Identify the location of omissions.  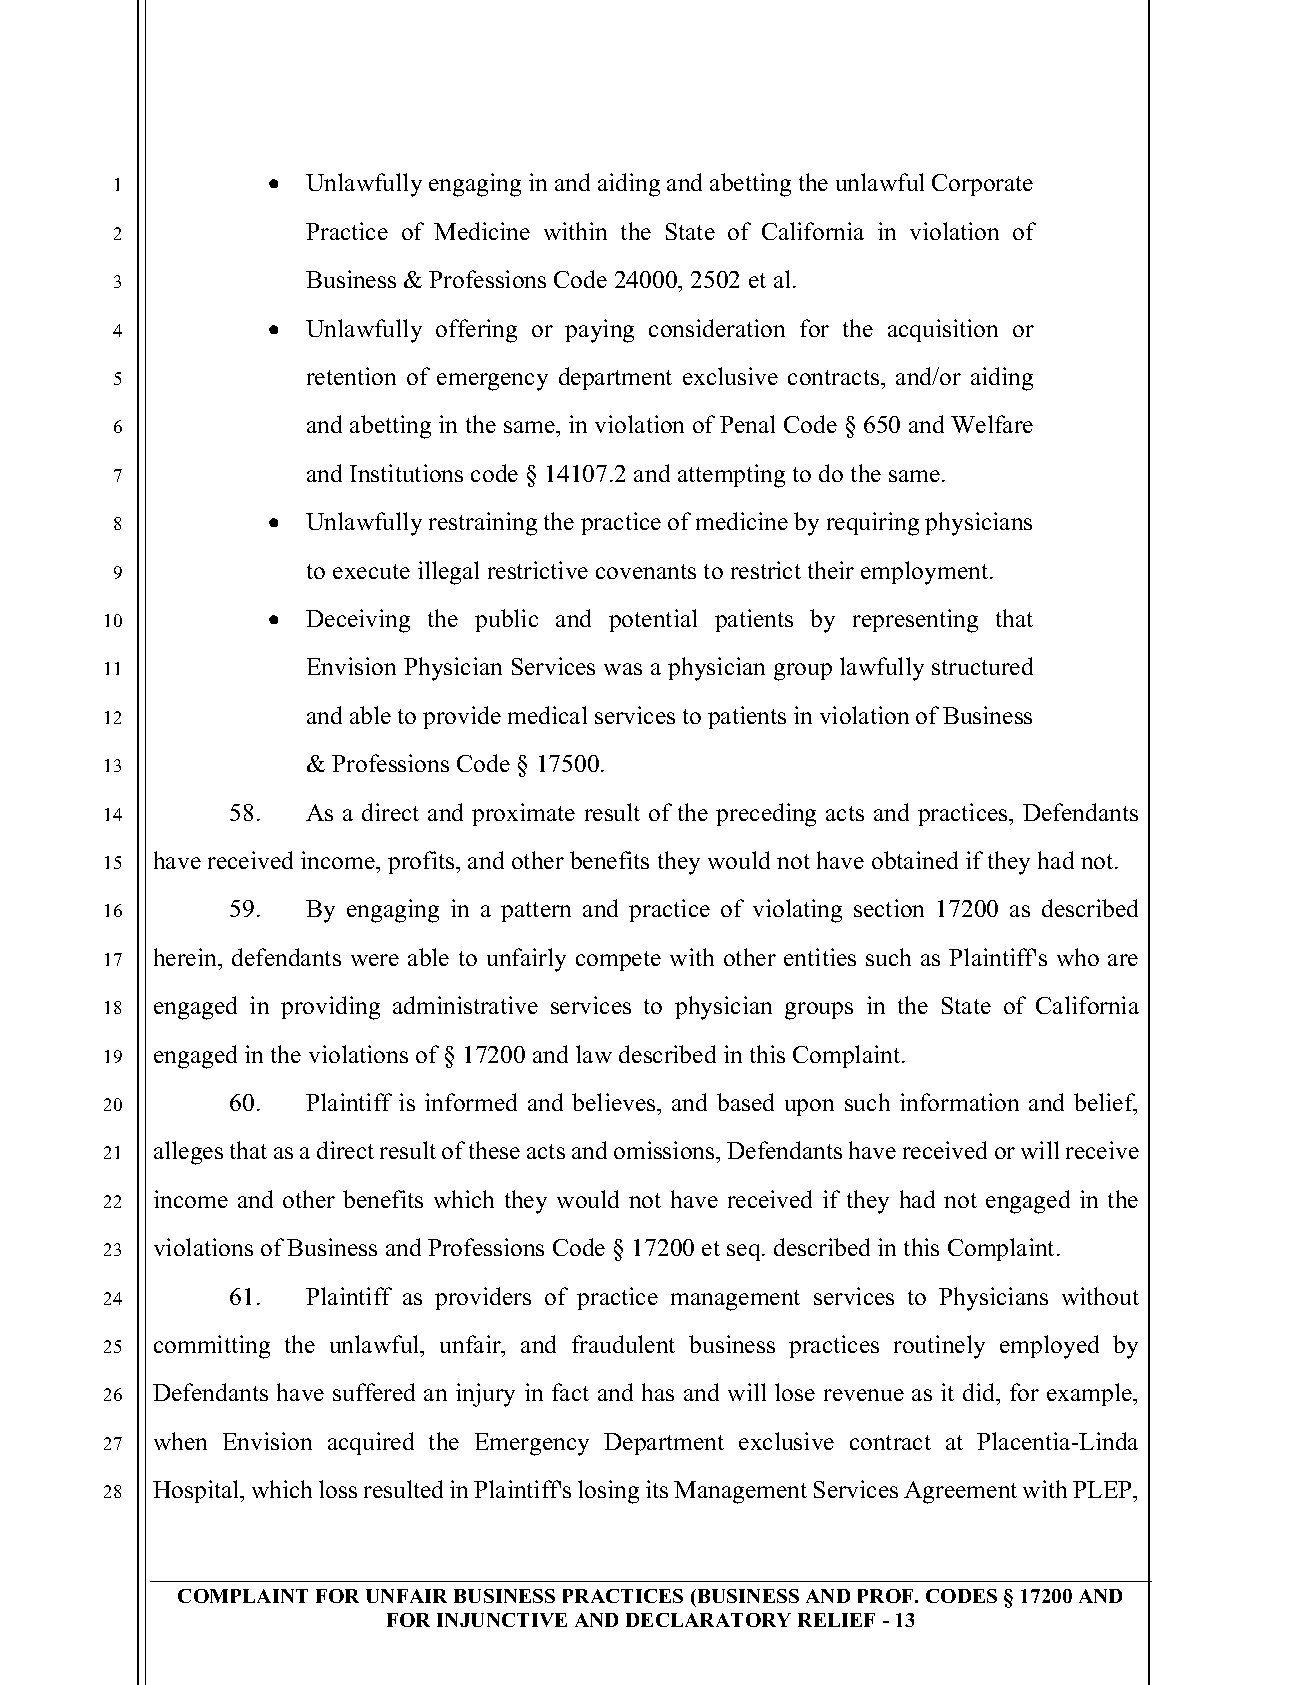
(665, 1150).
